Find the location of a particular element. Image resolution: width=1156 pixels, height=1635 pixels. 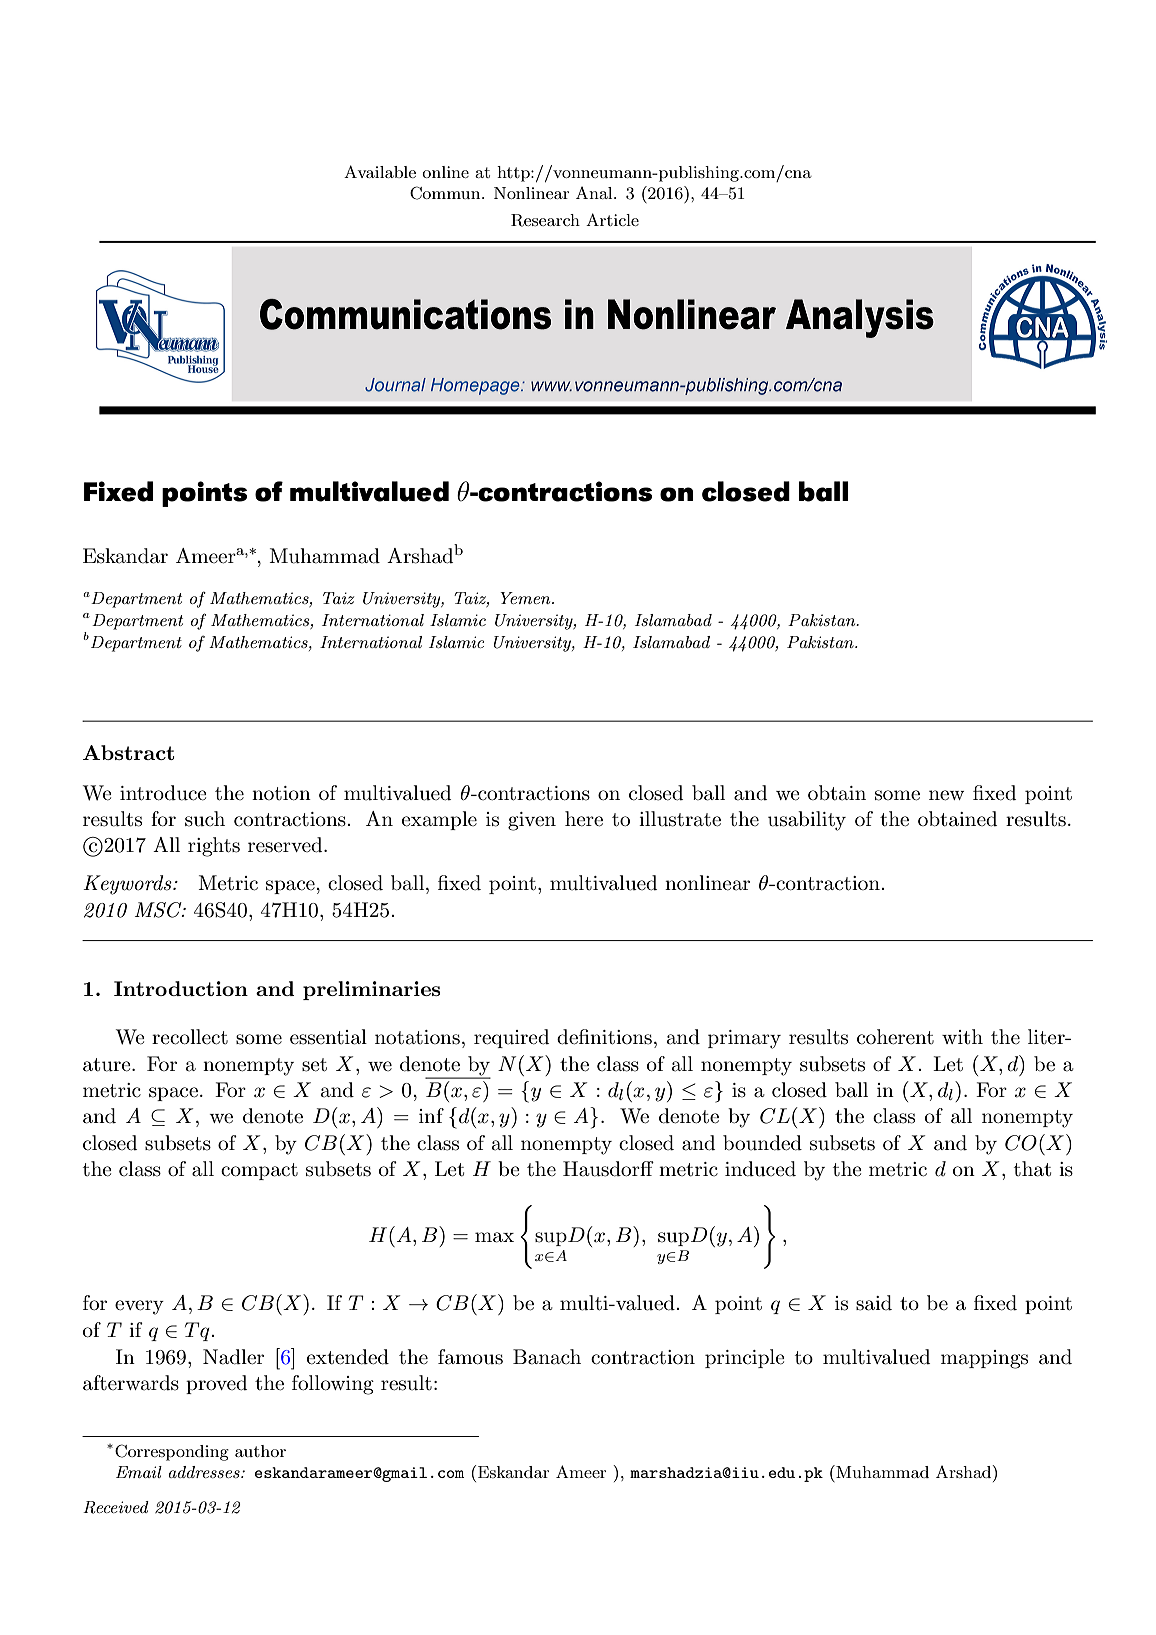

Banach is located at coordinates (547, 1357).
